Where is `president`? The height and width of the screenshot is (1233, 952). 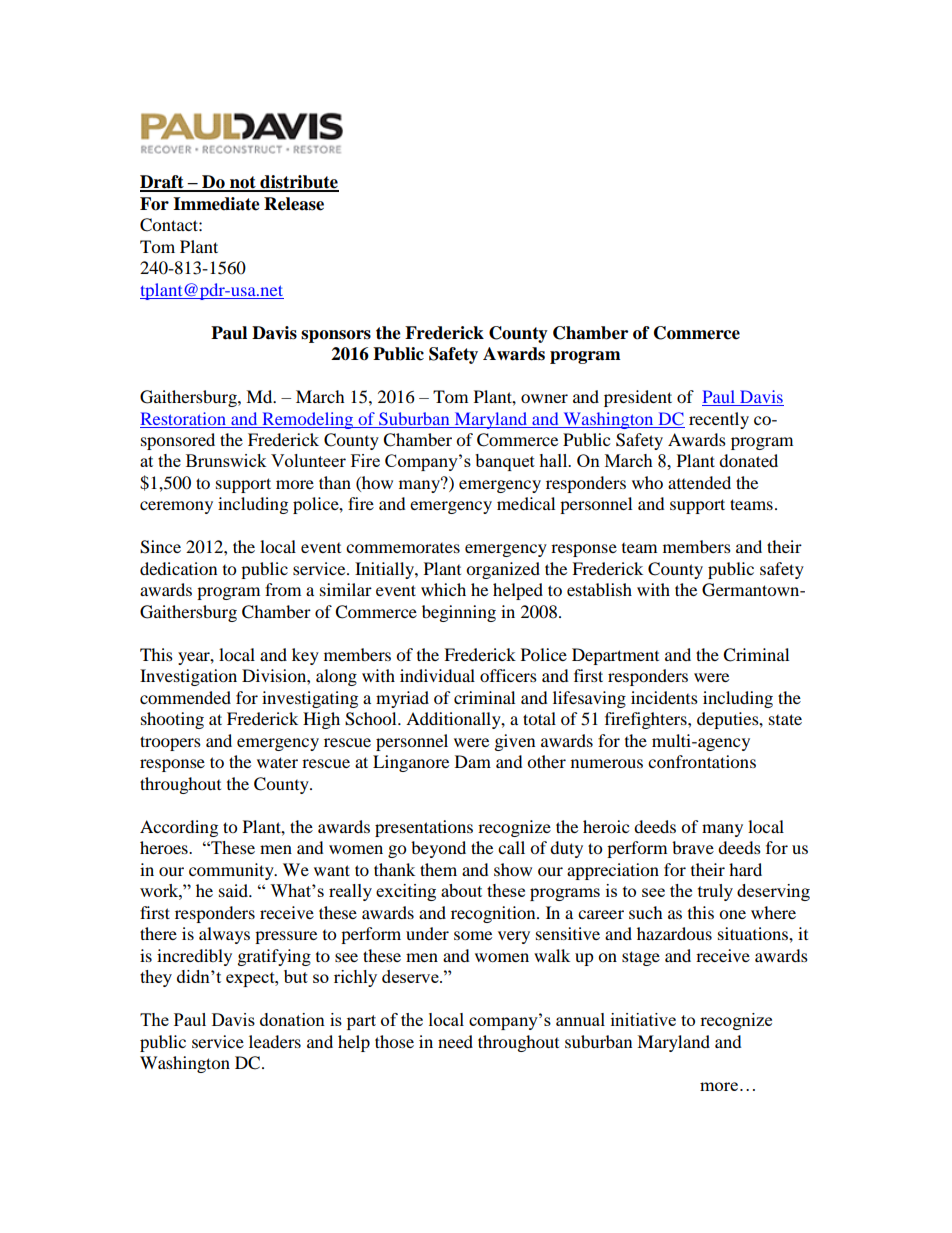 president is located at coordinates (638, 398).
